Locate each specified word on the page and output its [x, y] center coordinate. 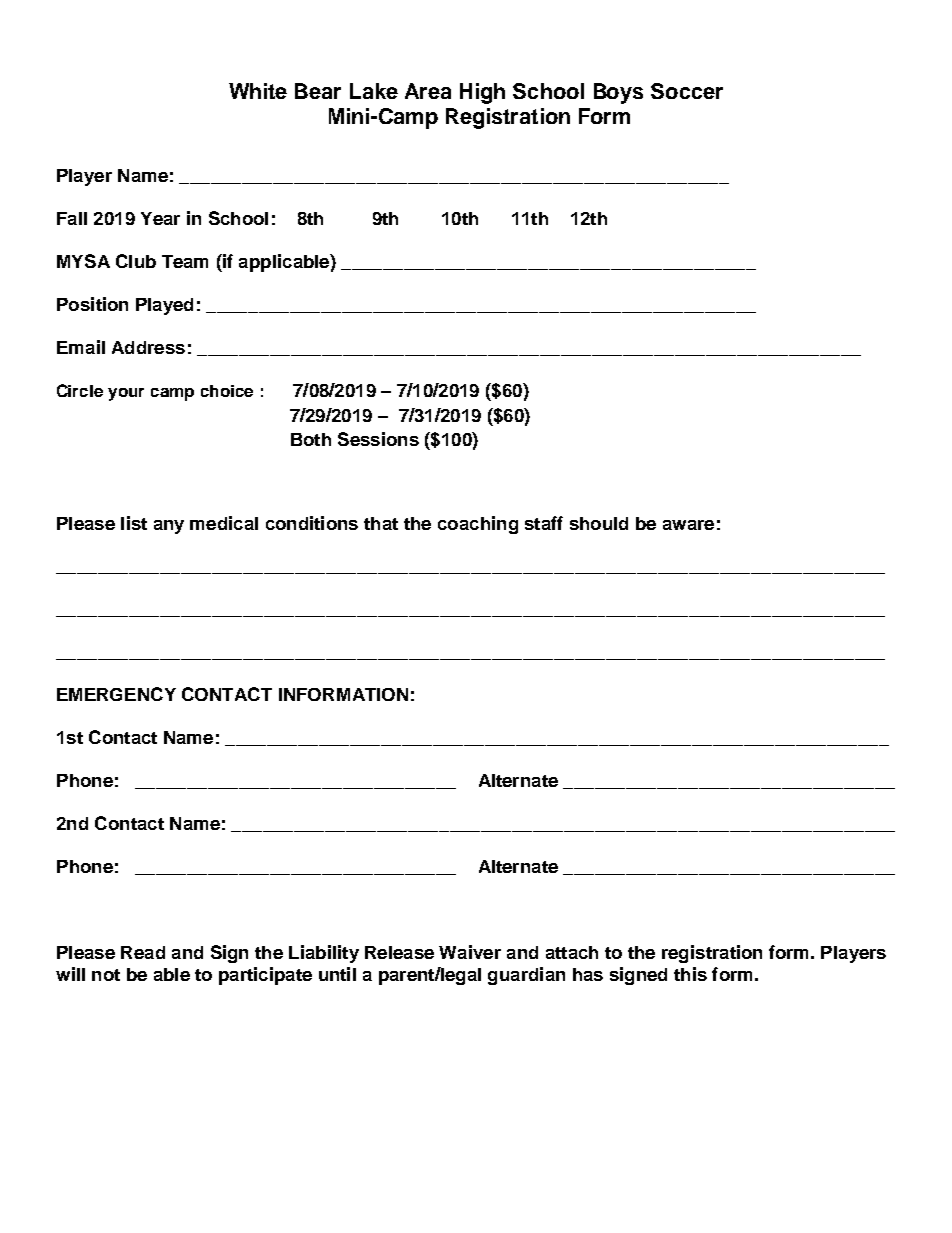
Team [185, 261]
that [381, 523]
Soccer [687, 91]
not [106, 975]
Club [136, 261]
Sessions [378, 439]
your [126, 394]
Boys [618, 93]
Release [399, 952]
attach [572, 952]
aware [688, 525]
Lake [374, 91]
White [258, 91]
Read [143, 952]
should [599, 523]
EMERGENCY [116, 694]
